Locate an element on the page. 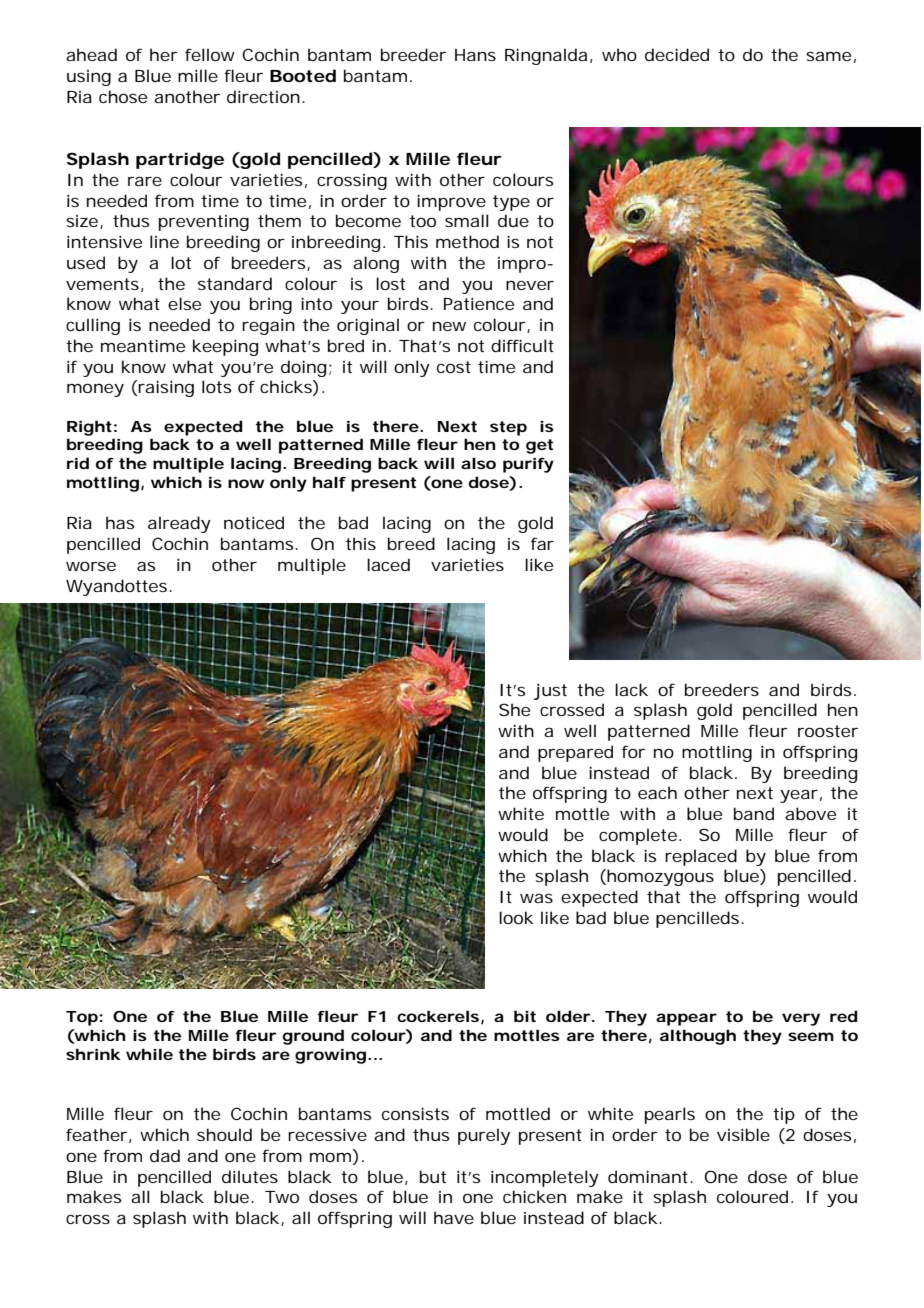 This image has height=1308, width=924. get is located at coordinates (539, 446).
